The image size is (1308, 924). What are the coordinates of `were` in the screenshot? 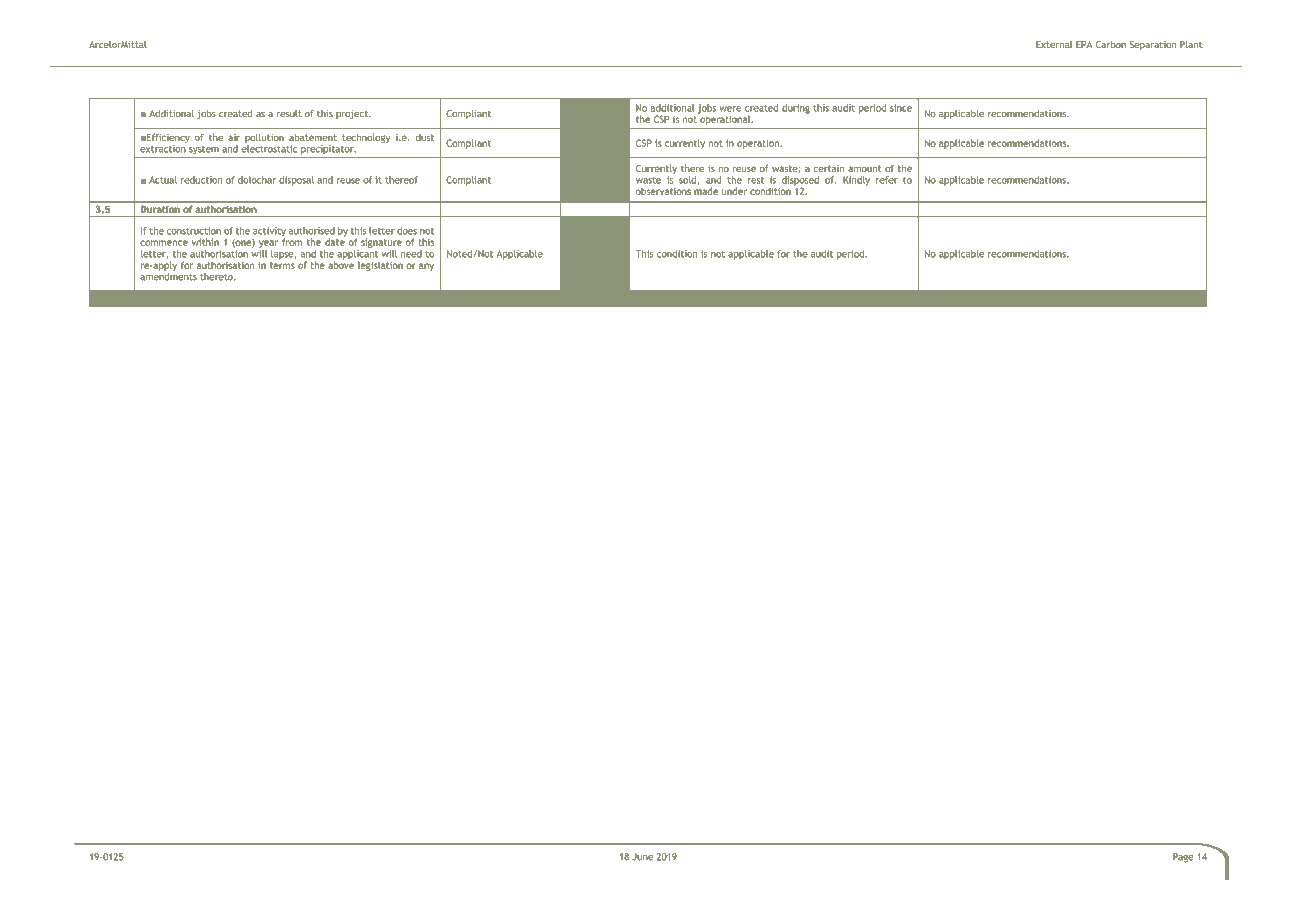 It's located at (730, 109).
